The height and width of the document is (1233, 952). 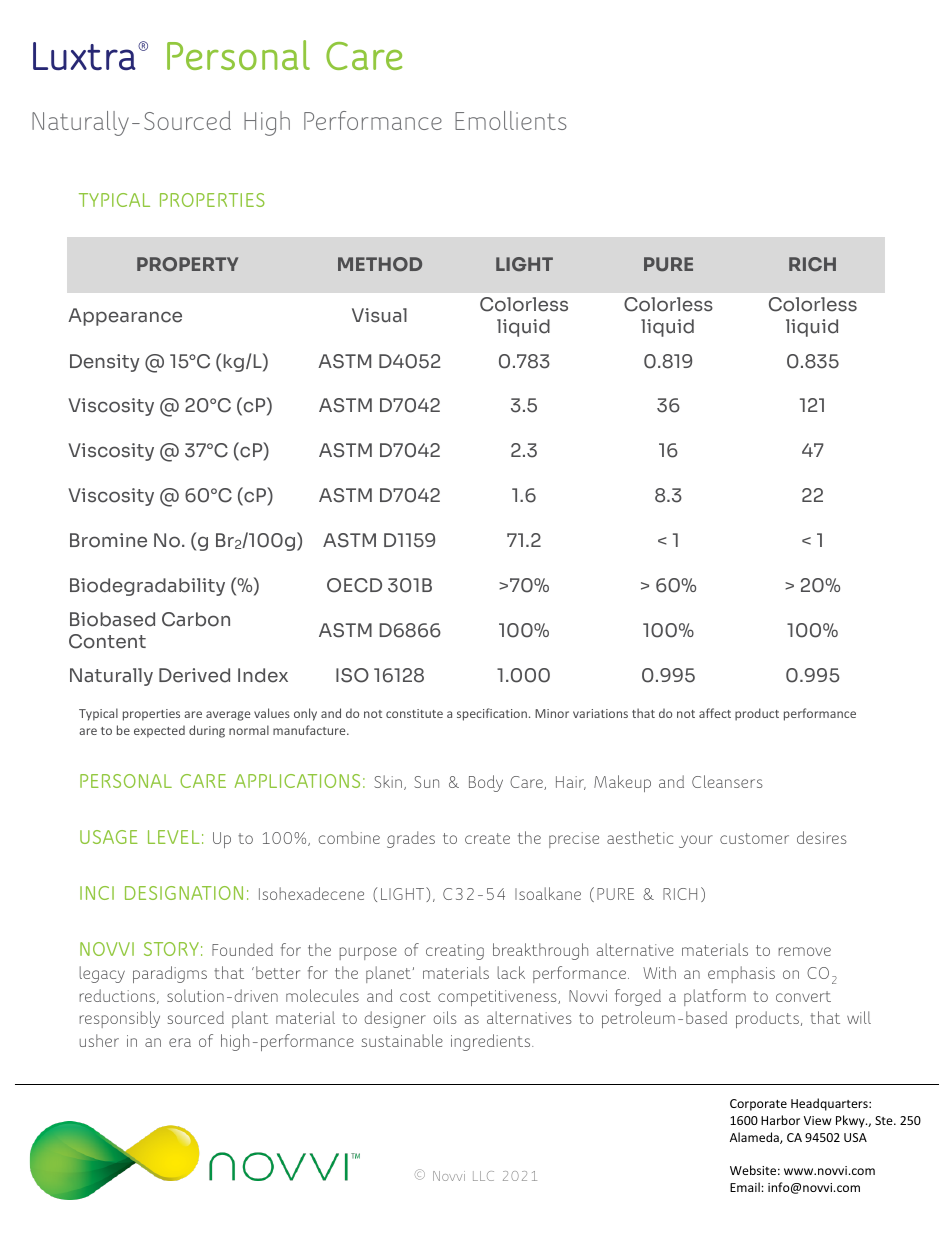 What do you see at coordinates (380, 264) in the document?
I see `METHOD` at bounding box center [380, 264].
